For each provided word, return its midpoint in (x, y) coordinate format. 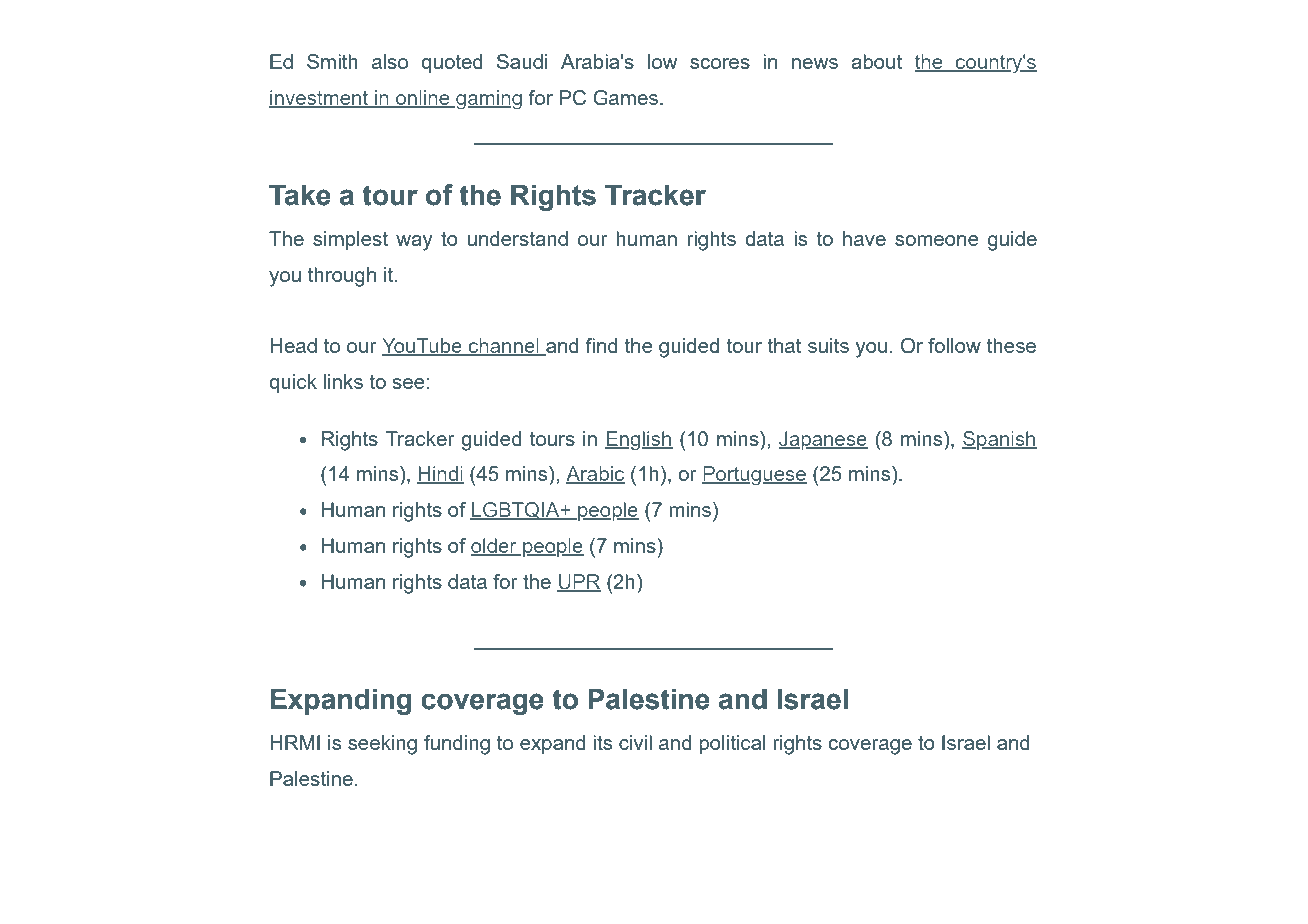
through (342, 277)
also (390, 61)
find (602, 345)
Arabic (595, 475)
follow (954, 345)
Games (625, 98)
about (876, 61)
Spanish (999, 440)
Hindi (440, 475)
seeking (382, 745)
